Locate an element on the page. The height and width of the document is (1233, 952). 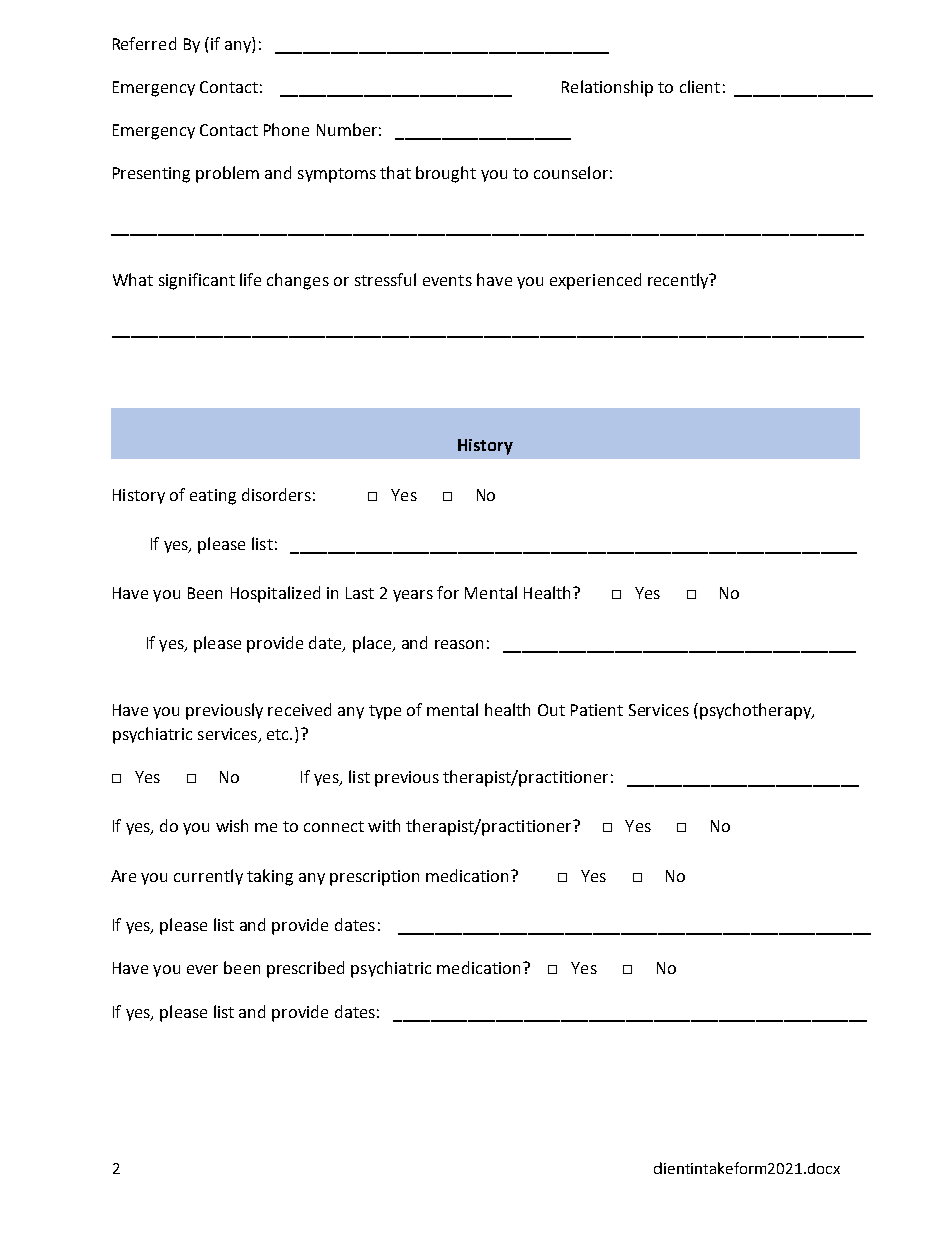
Referred is located at coordinates (144, 43).
